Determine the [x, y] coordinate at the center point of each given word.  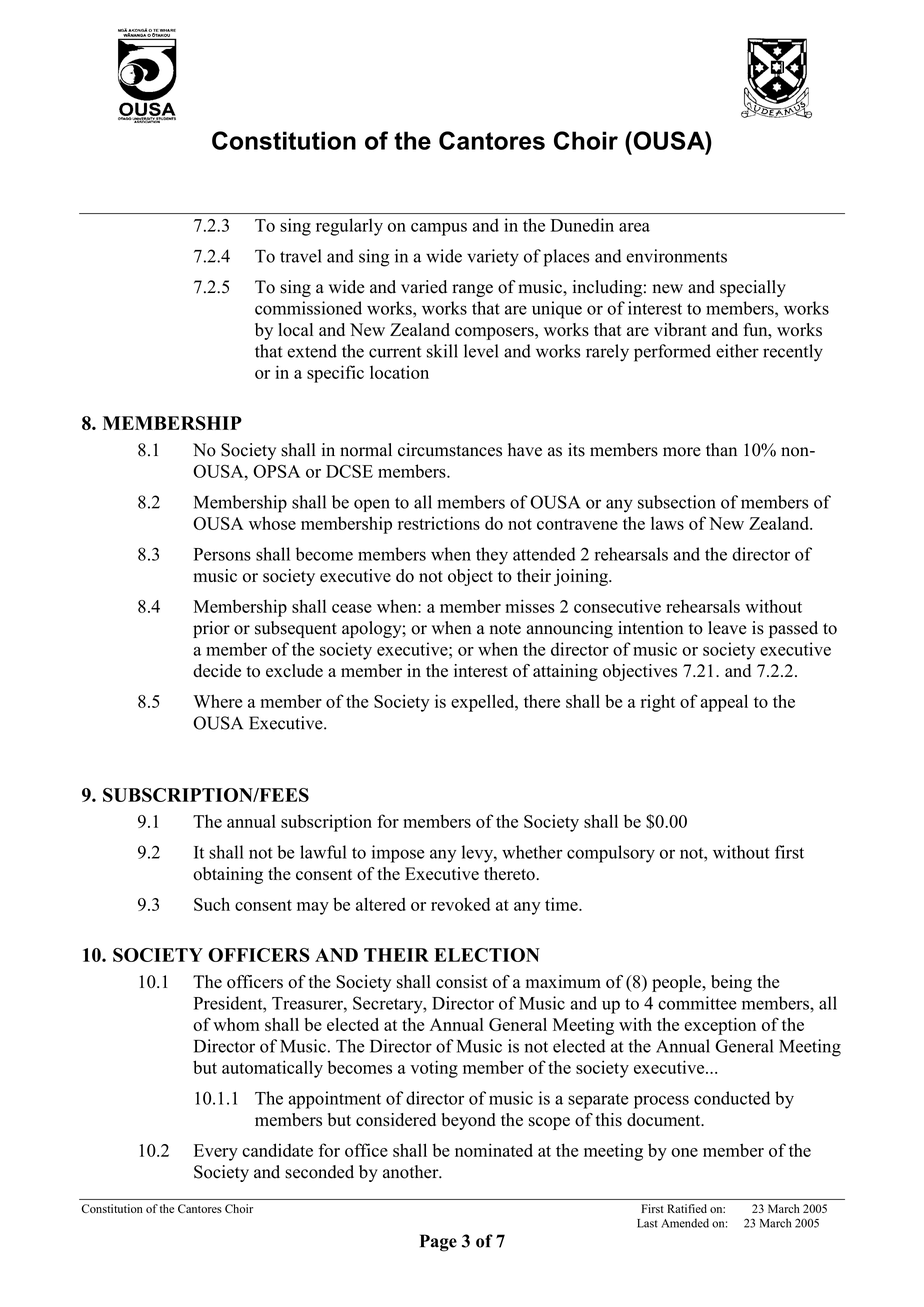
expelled [484, 703]
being [731, 983]
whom [236, 1024]
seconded [319, 1172]
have [525, 450]
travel [301, 256]
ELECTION [487, 955]
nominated [494, 1150]
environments [676, 256]
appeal [724, 703]
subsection [677, 502]
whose [272, 523]
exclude [294, 670]
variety [493, 258]
